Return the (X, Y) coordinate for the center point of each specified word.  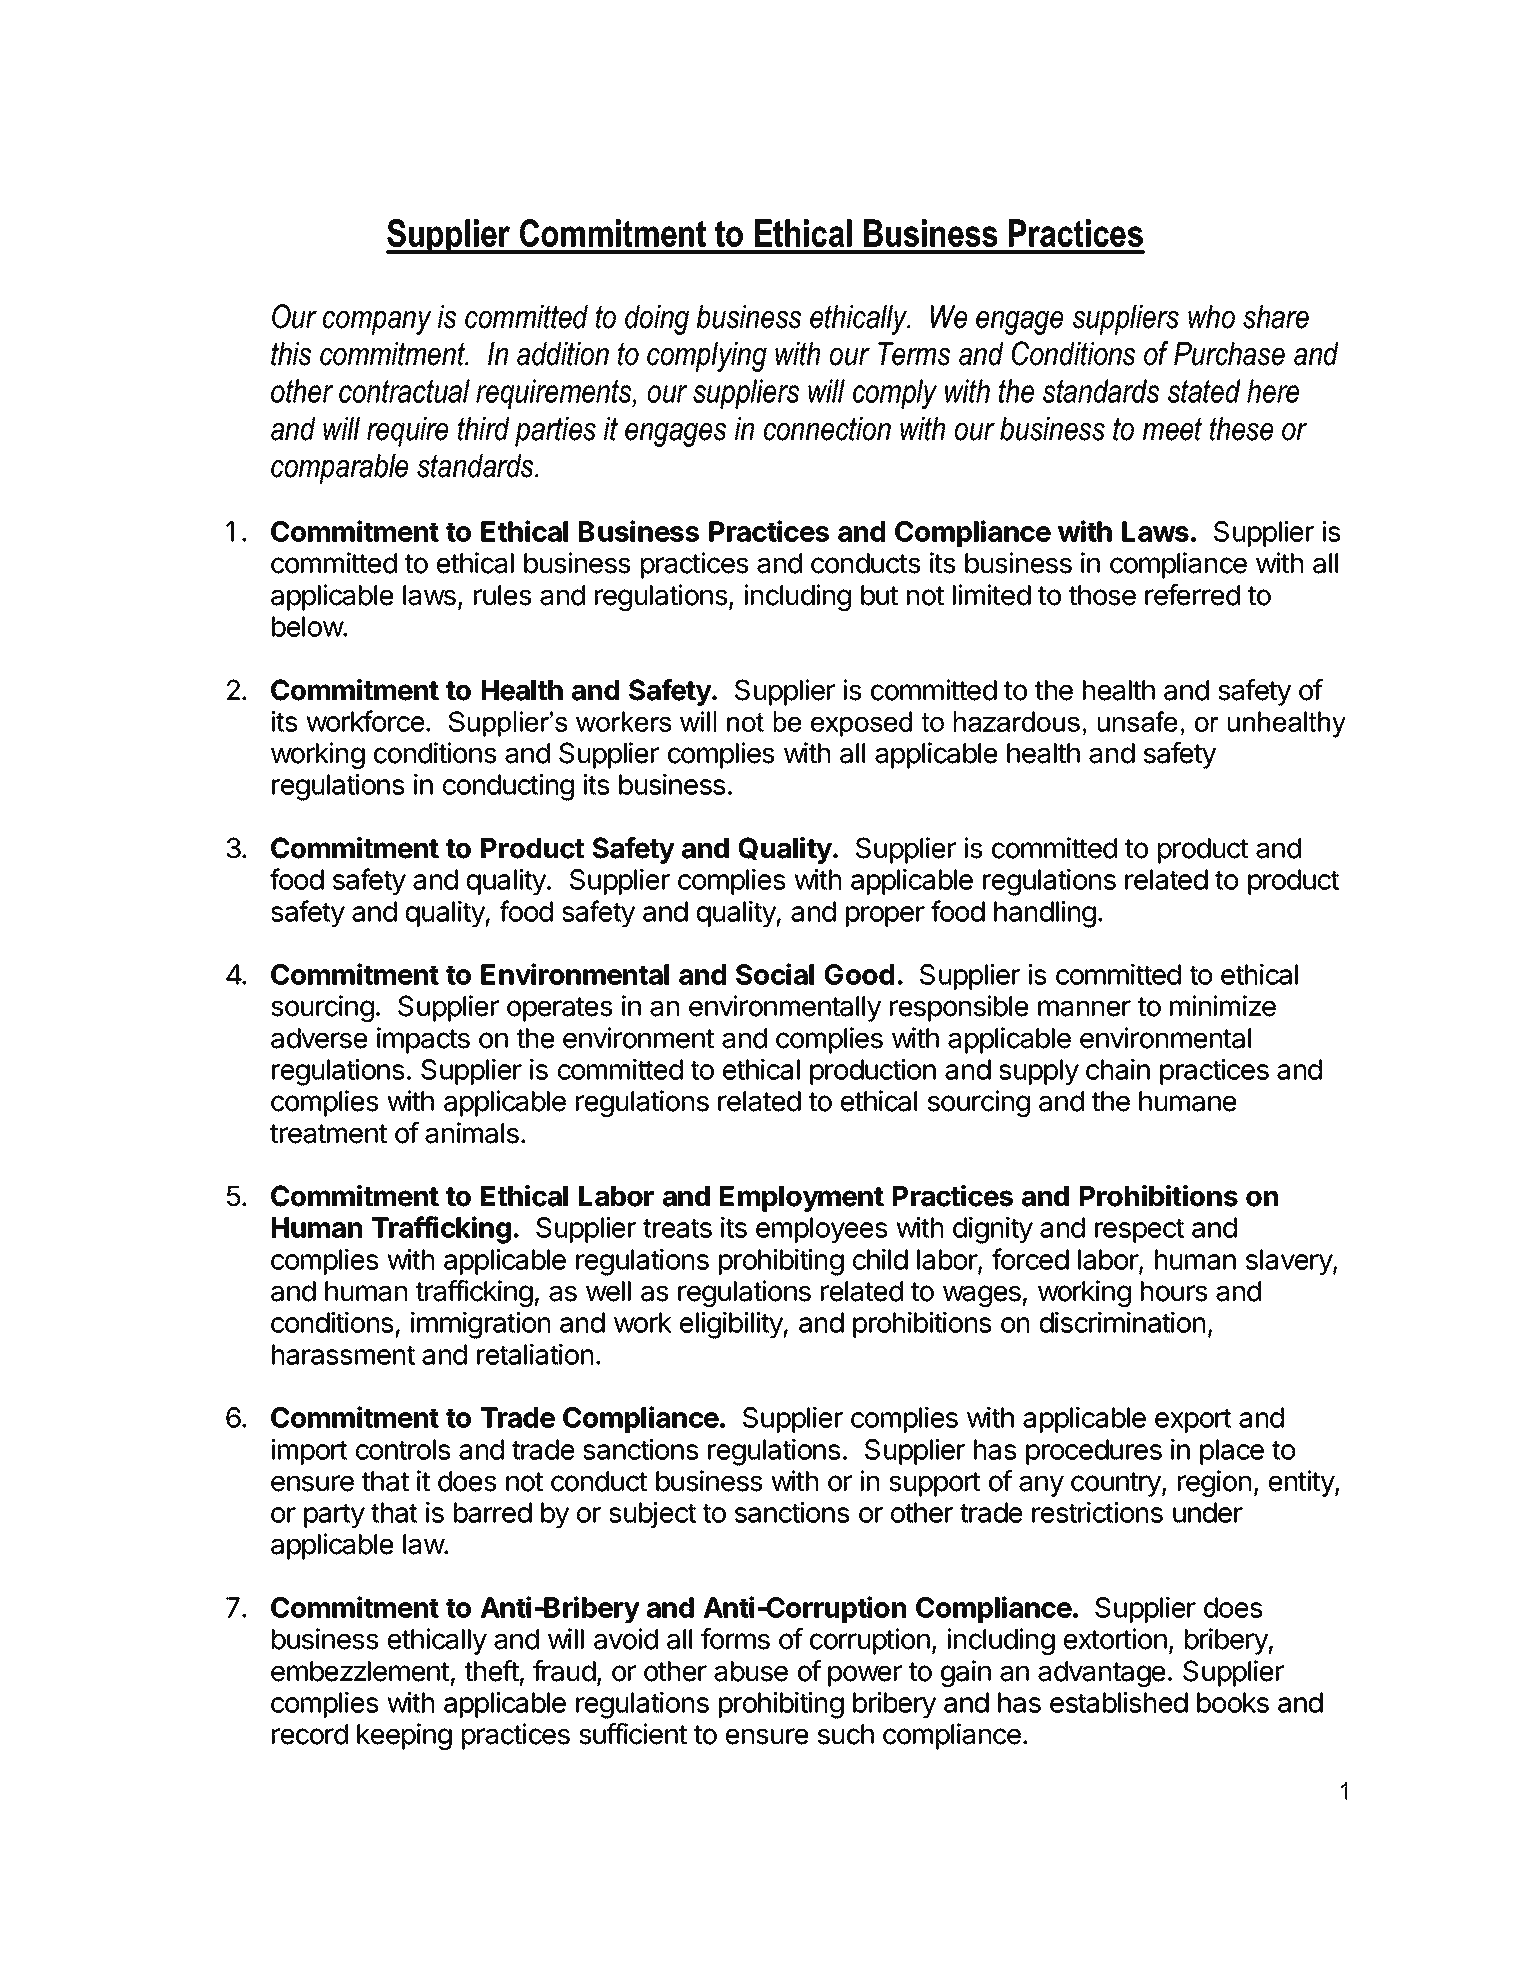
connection (827, 429)
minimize (1223, 1006)
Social (775, 974)
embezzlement (360, 1671)
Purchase (1229, 354)
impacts (423, 1040)
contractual (404, 391)
